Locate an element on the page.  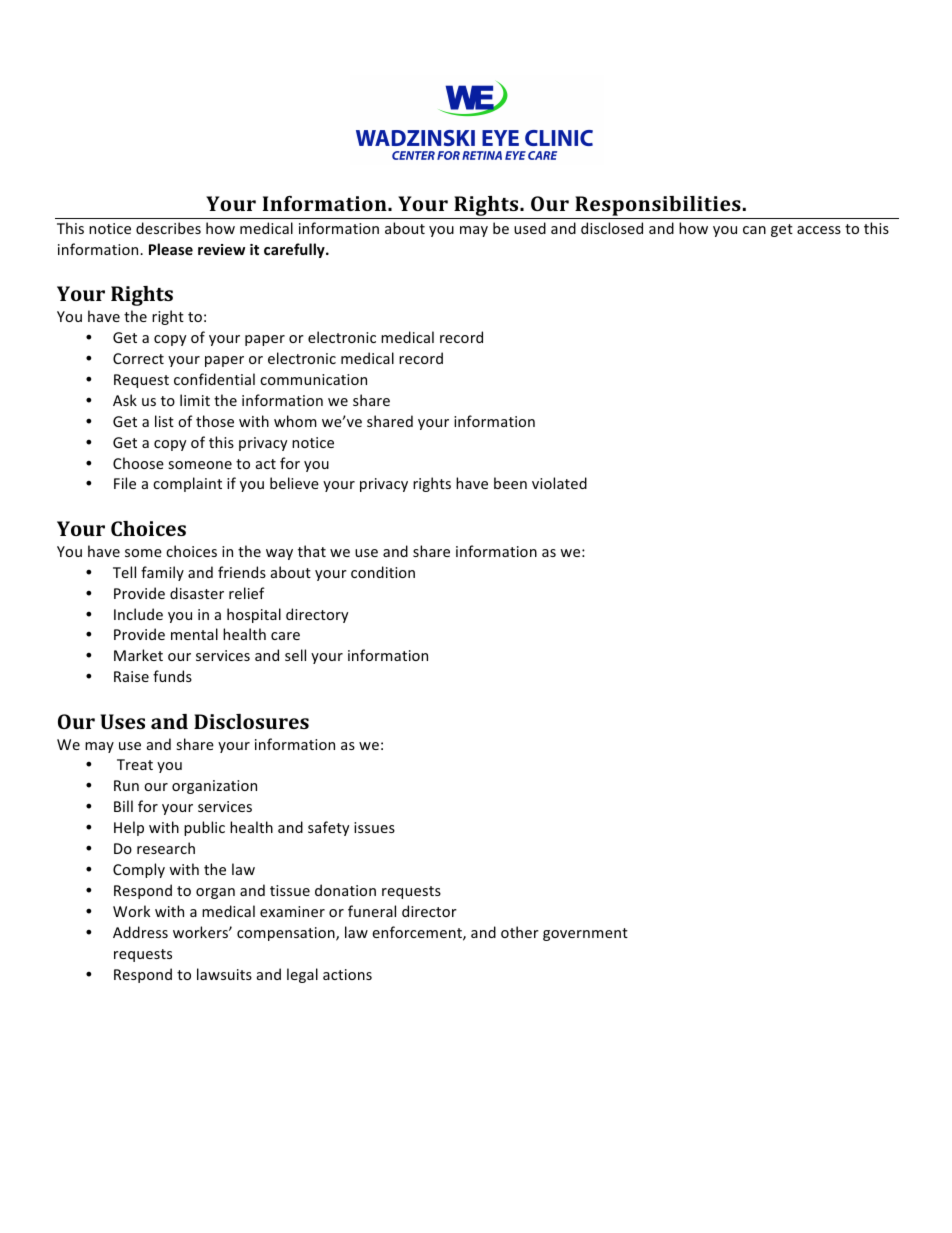
disaster is located at coordinates (197, 593).
